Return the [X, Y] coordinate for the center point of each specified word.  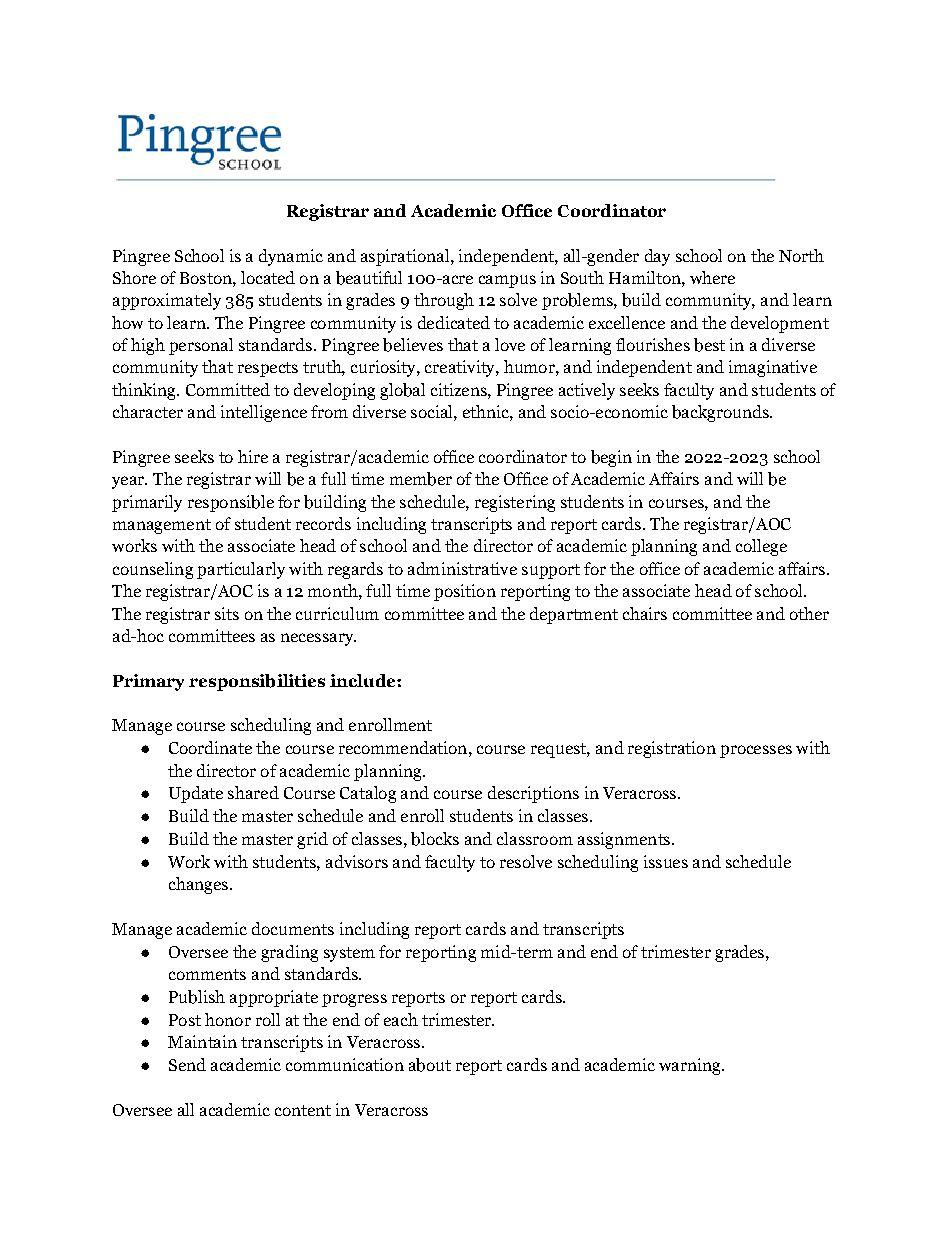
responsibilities [257, 682]
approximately [167, 301]
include [364, 680]
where [712, 277]
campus [507, 281]
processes [756, 751]
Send [187, 1064]
